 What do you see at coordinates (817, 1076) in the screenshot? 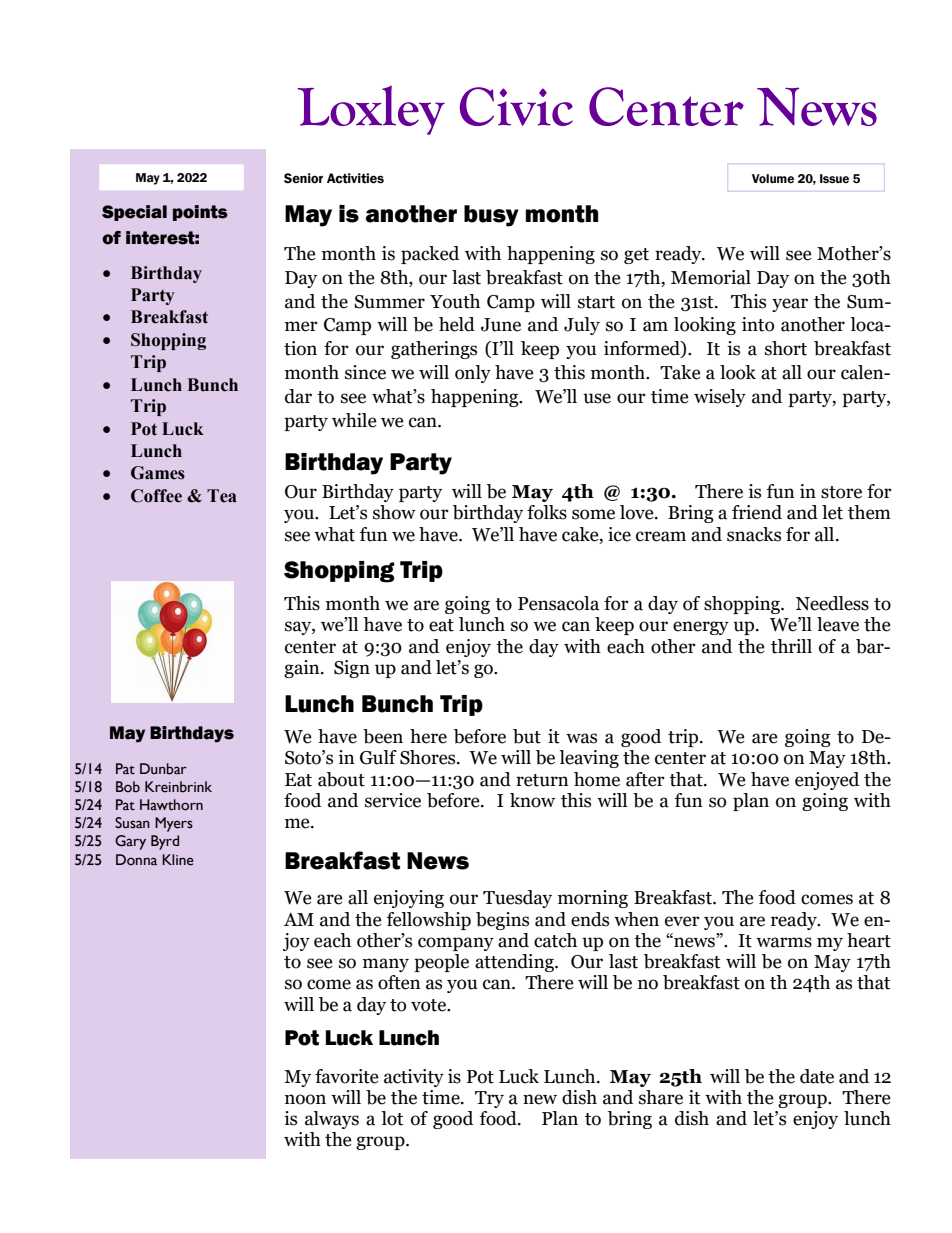
I see `date` at bounding box center [817, 1076].
